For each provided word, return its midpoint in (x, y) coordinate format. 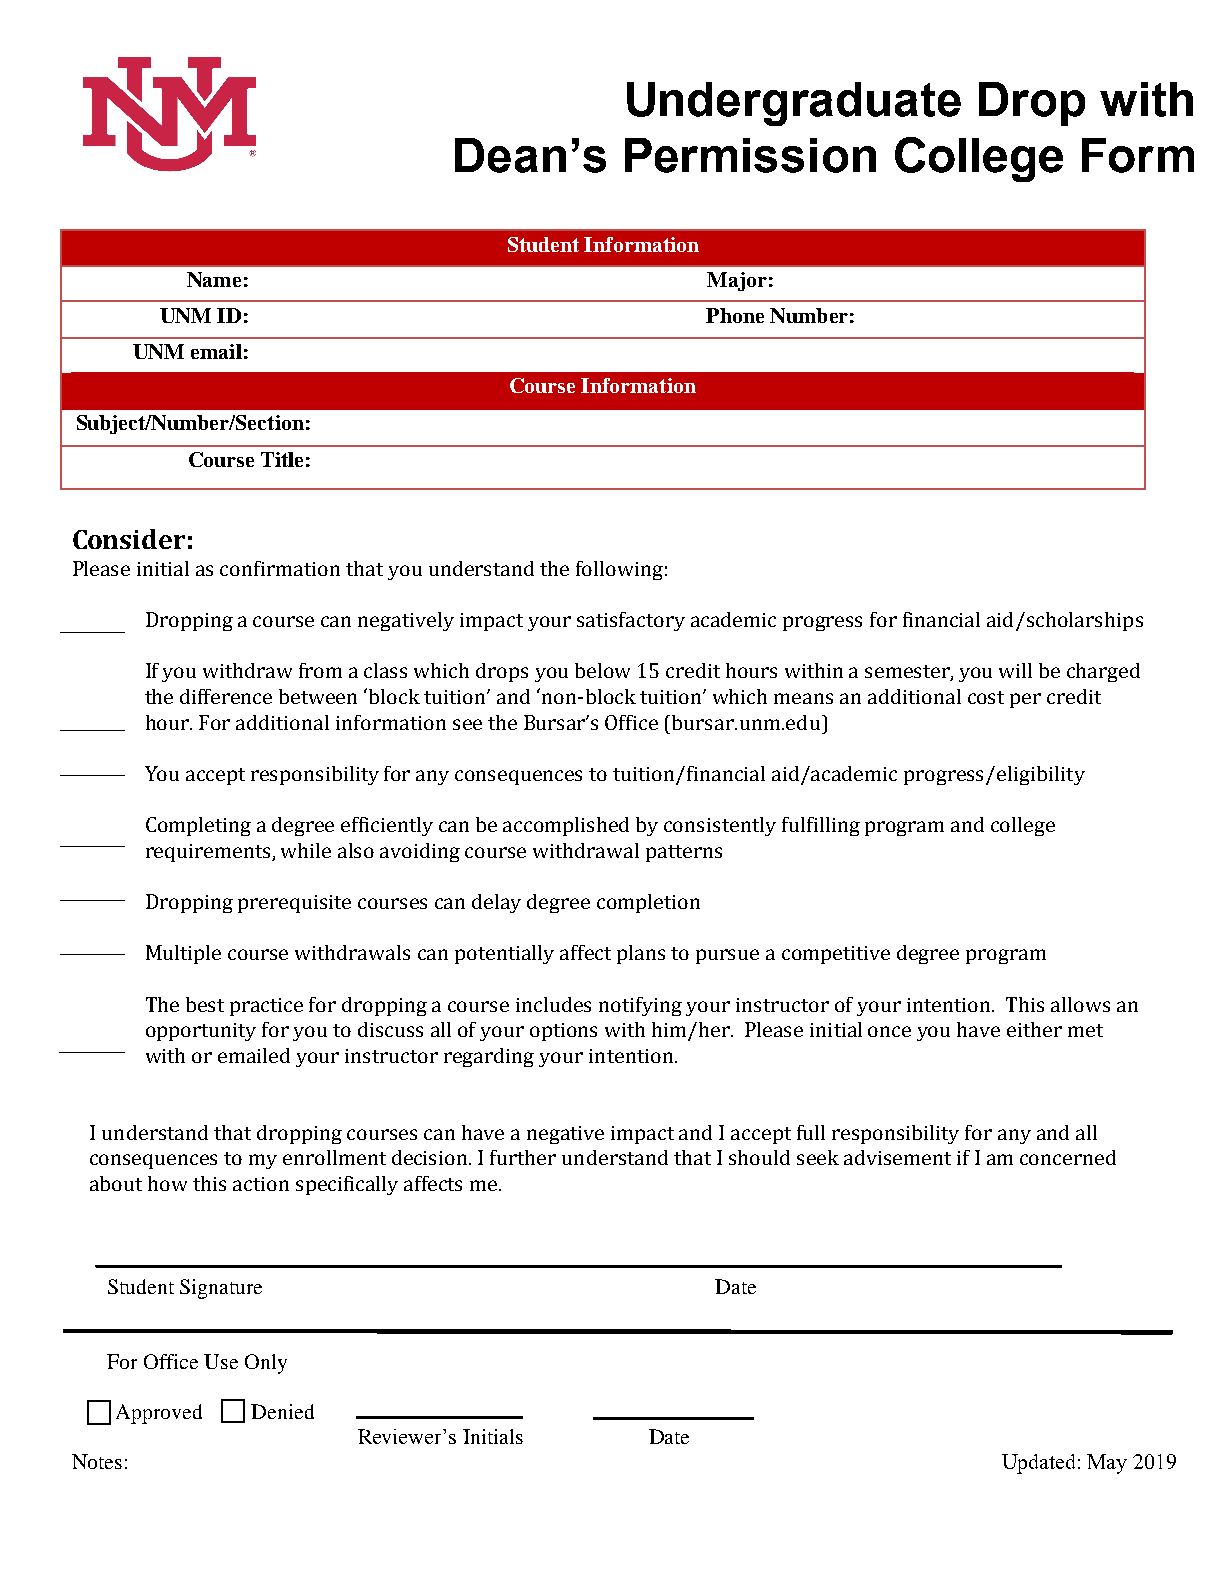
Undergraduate (794, 104)
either (1034, 1029)
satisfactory (631, 621)
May (1107, 1464)
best (205, 1004)
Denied (282, 1411)
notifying (640, 1006)
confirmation (280, 568)
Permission (750, 155)
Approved (159, 1414)
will (1015, 670)
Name (214, 279)
